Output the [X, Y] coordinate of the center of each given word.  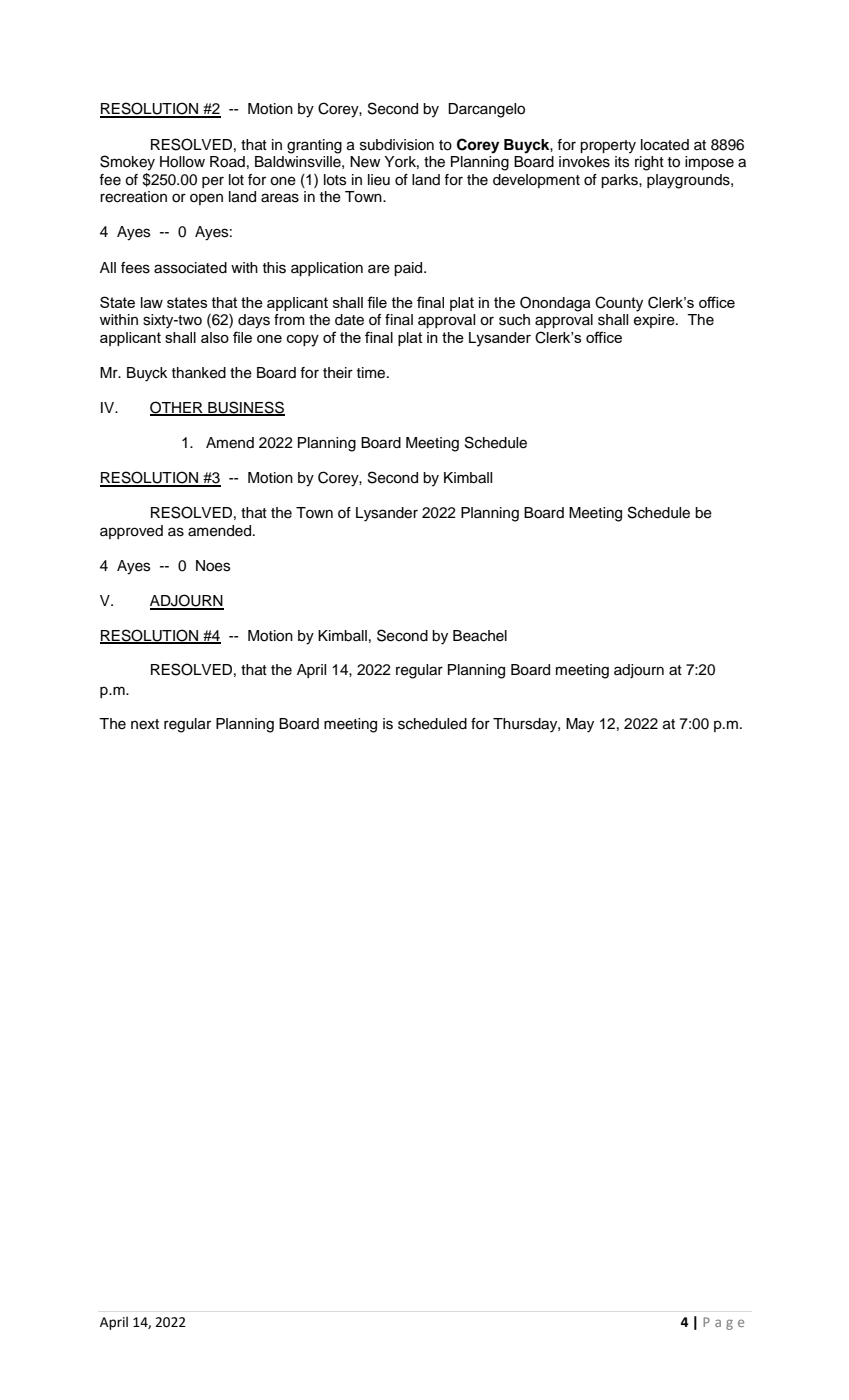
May [580, 725]
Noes [213, 566]
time [372, 373]
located [665, 145]
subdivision [397, 145]
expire [655, 321]
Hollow [182, 162]
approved [131, 532]
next [145, 724]
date [349, 320]
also [215, 337]
